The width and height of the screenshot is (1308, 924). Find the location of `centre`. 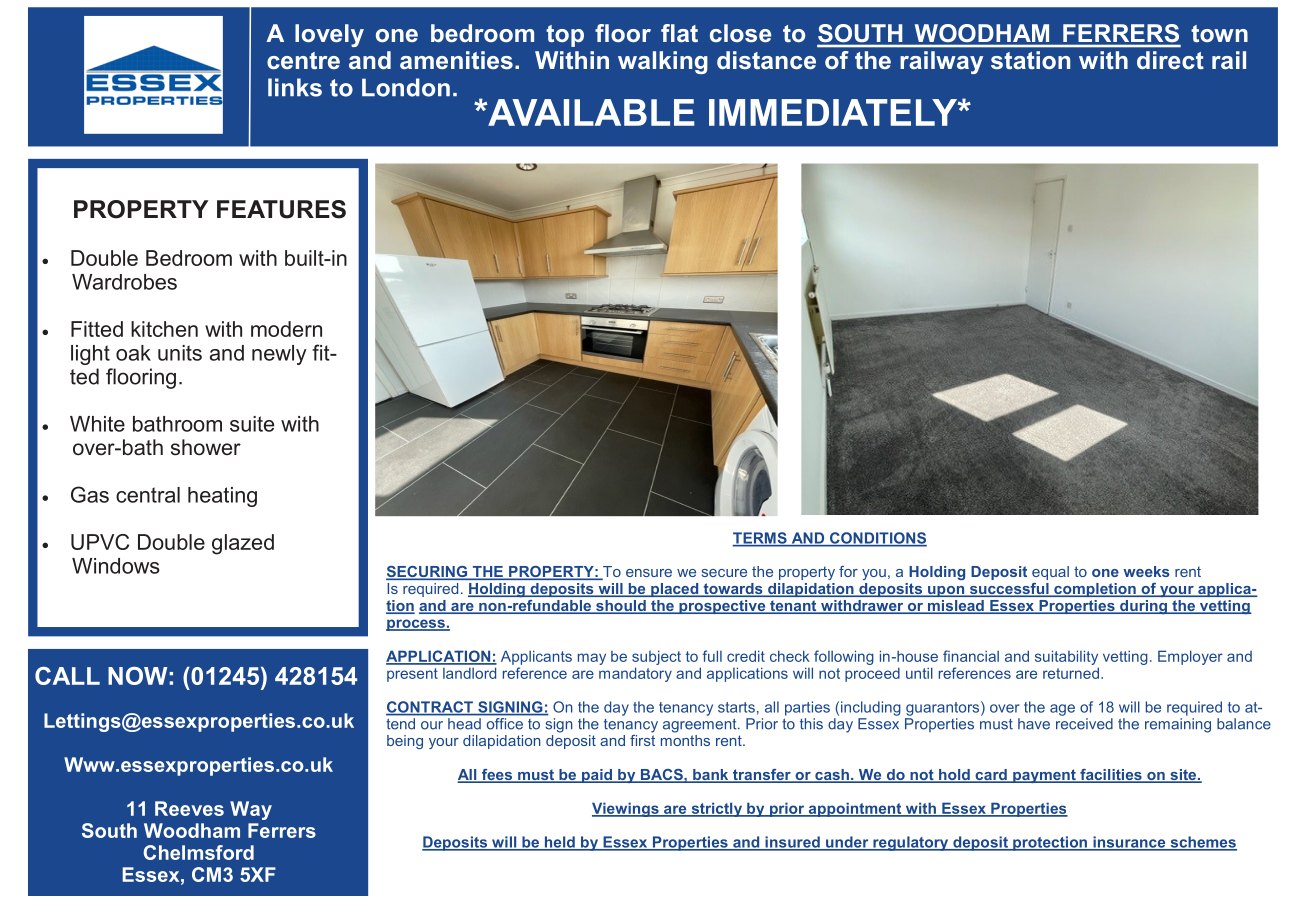

centre is located at coordinates (303, 61).
